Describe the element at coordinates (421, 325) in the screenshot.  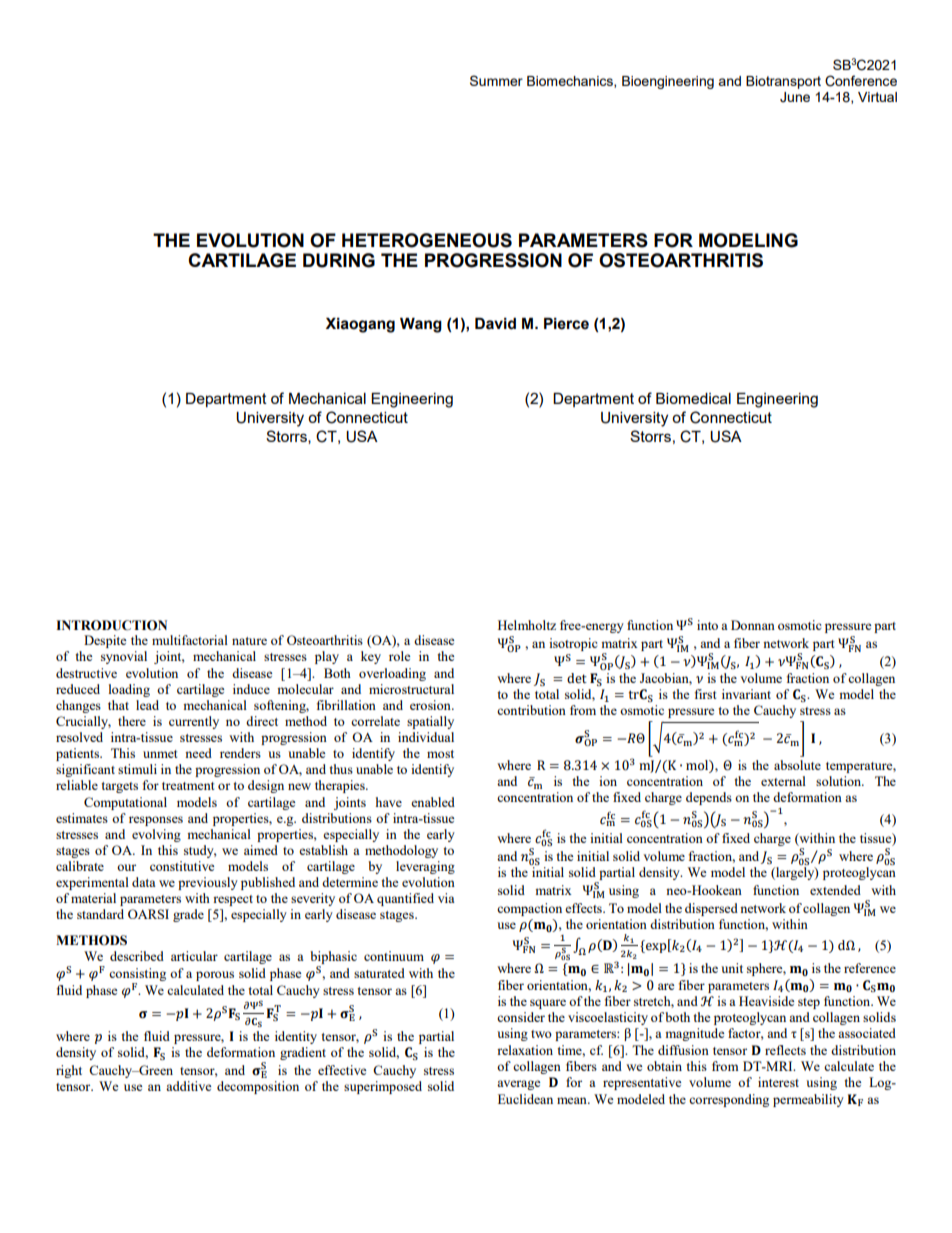
I see `Wang` at that location.
